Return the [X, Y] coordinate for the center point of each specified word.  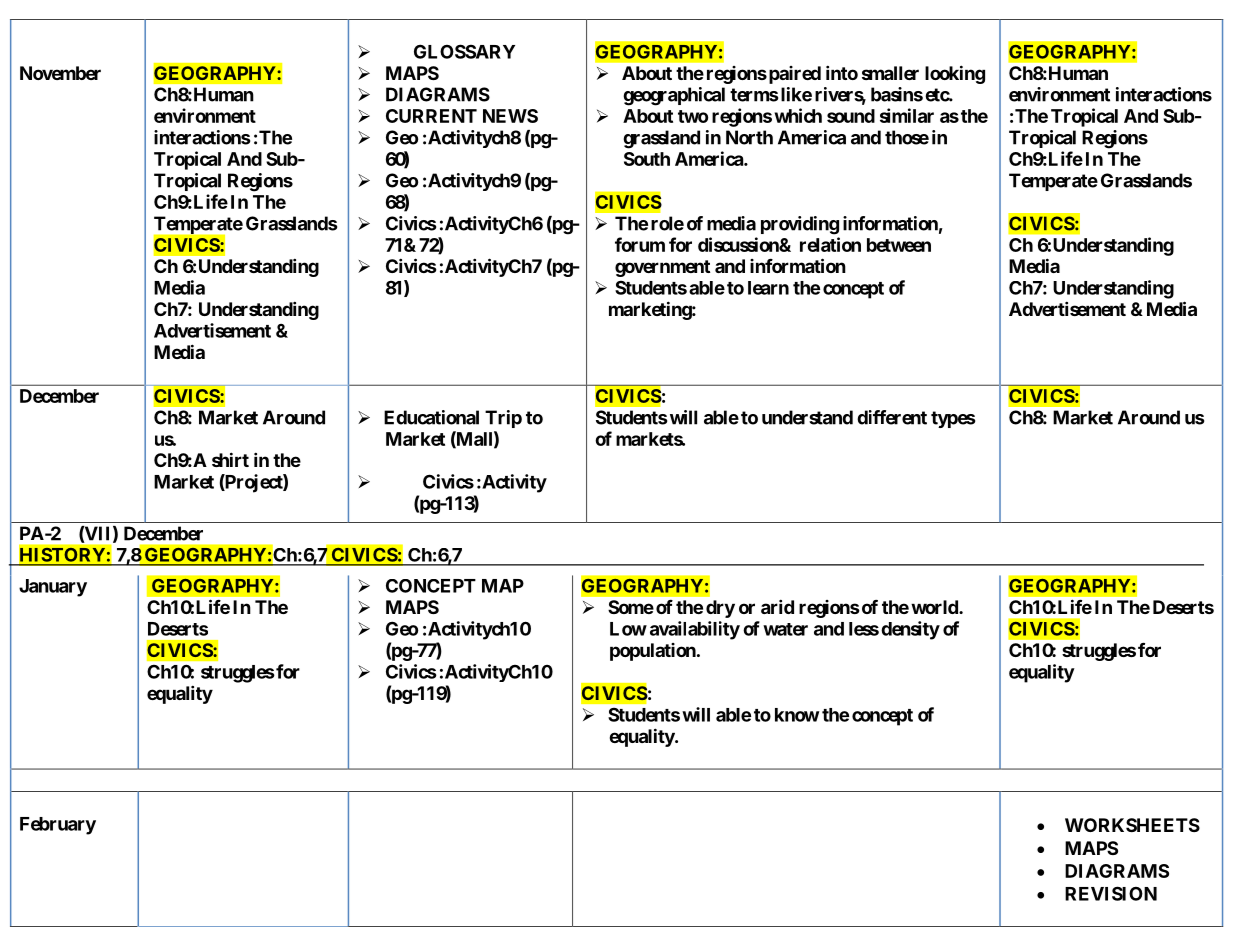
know [797, 715]
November [60, 73]
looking [955, 74]
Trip [503, 419]
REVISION [1111, 893]
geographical [674, 96]
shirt [230, 459]
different [892, 417]
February [58, 826]
